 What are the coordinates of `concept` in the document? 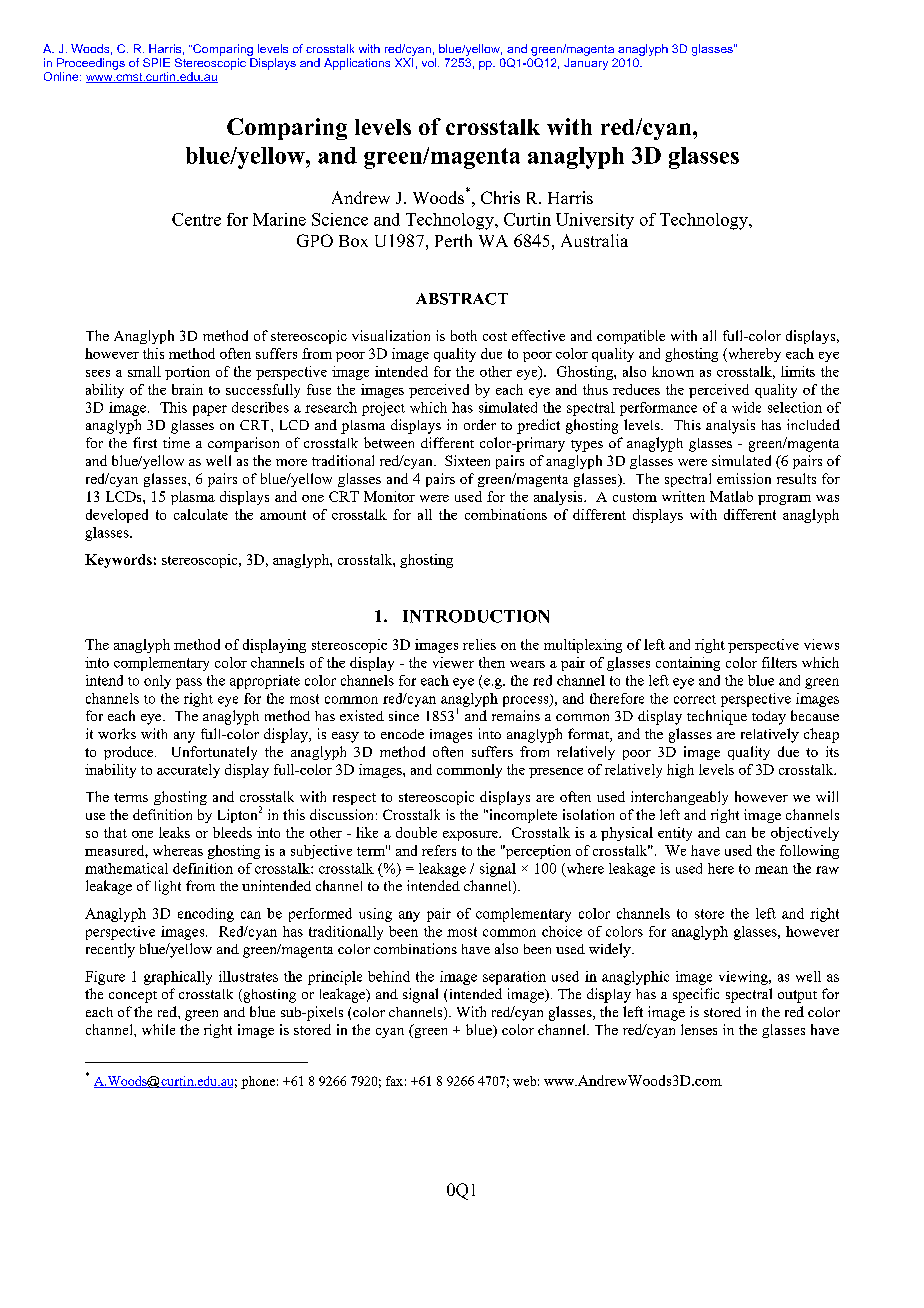 It's located at (133, 997).
